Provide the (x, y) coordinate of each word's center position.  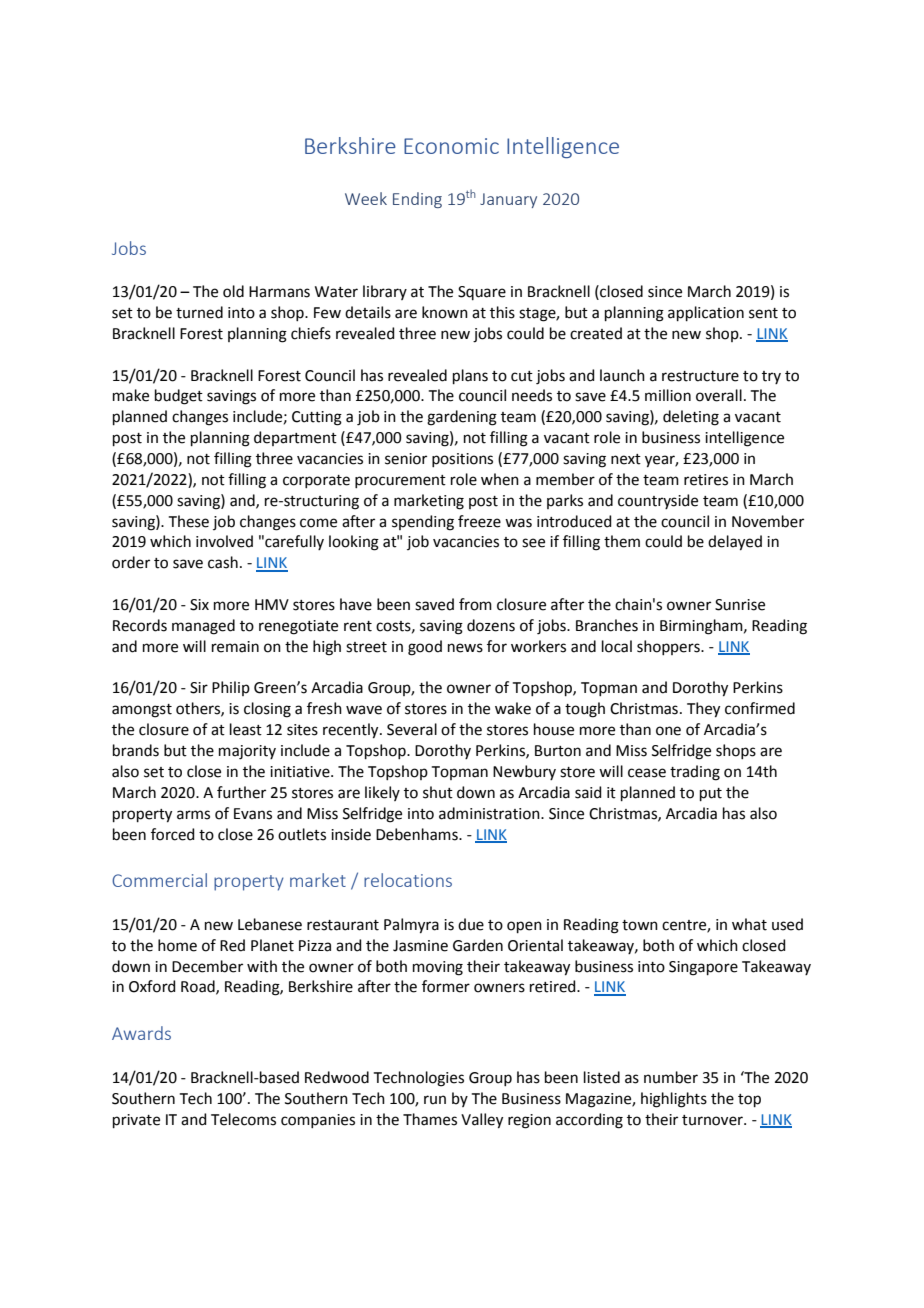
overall (719, 395)
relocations (408, 880)
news (465, 648)
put (711, 794)
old (233, 291)
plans (470, 376)
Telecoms (243, 1119)
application (706, 313)
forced (173, 834)
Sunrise (740, 605)
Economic (451, 146)
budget (179, 397)
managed (203, 627)
